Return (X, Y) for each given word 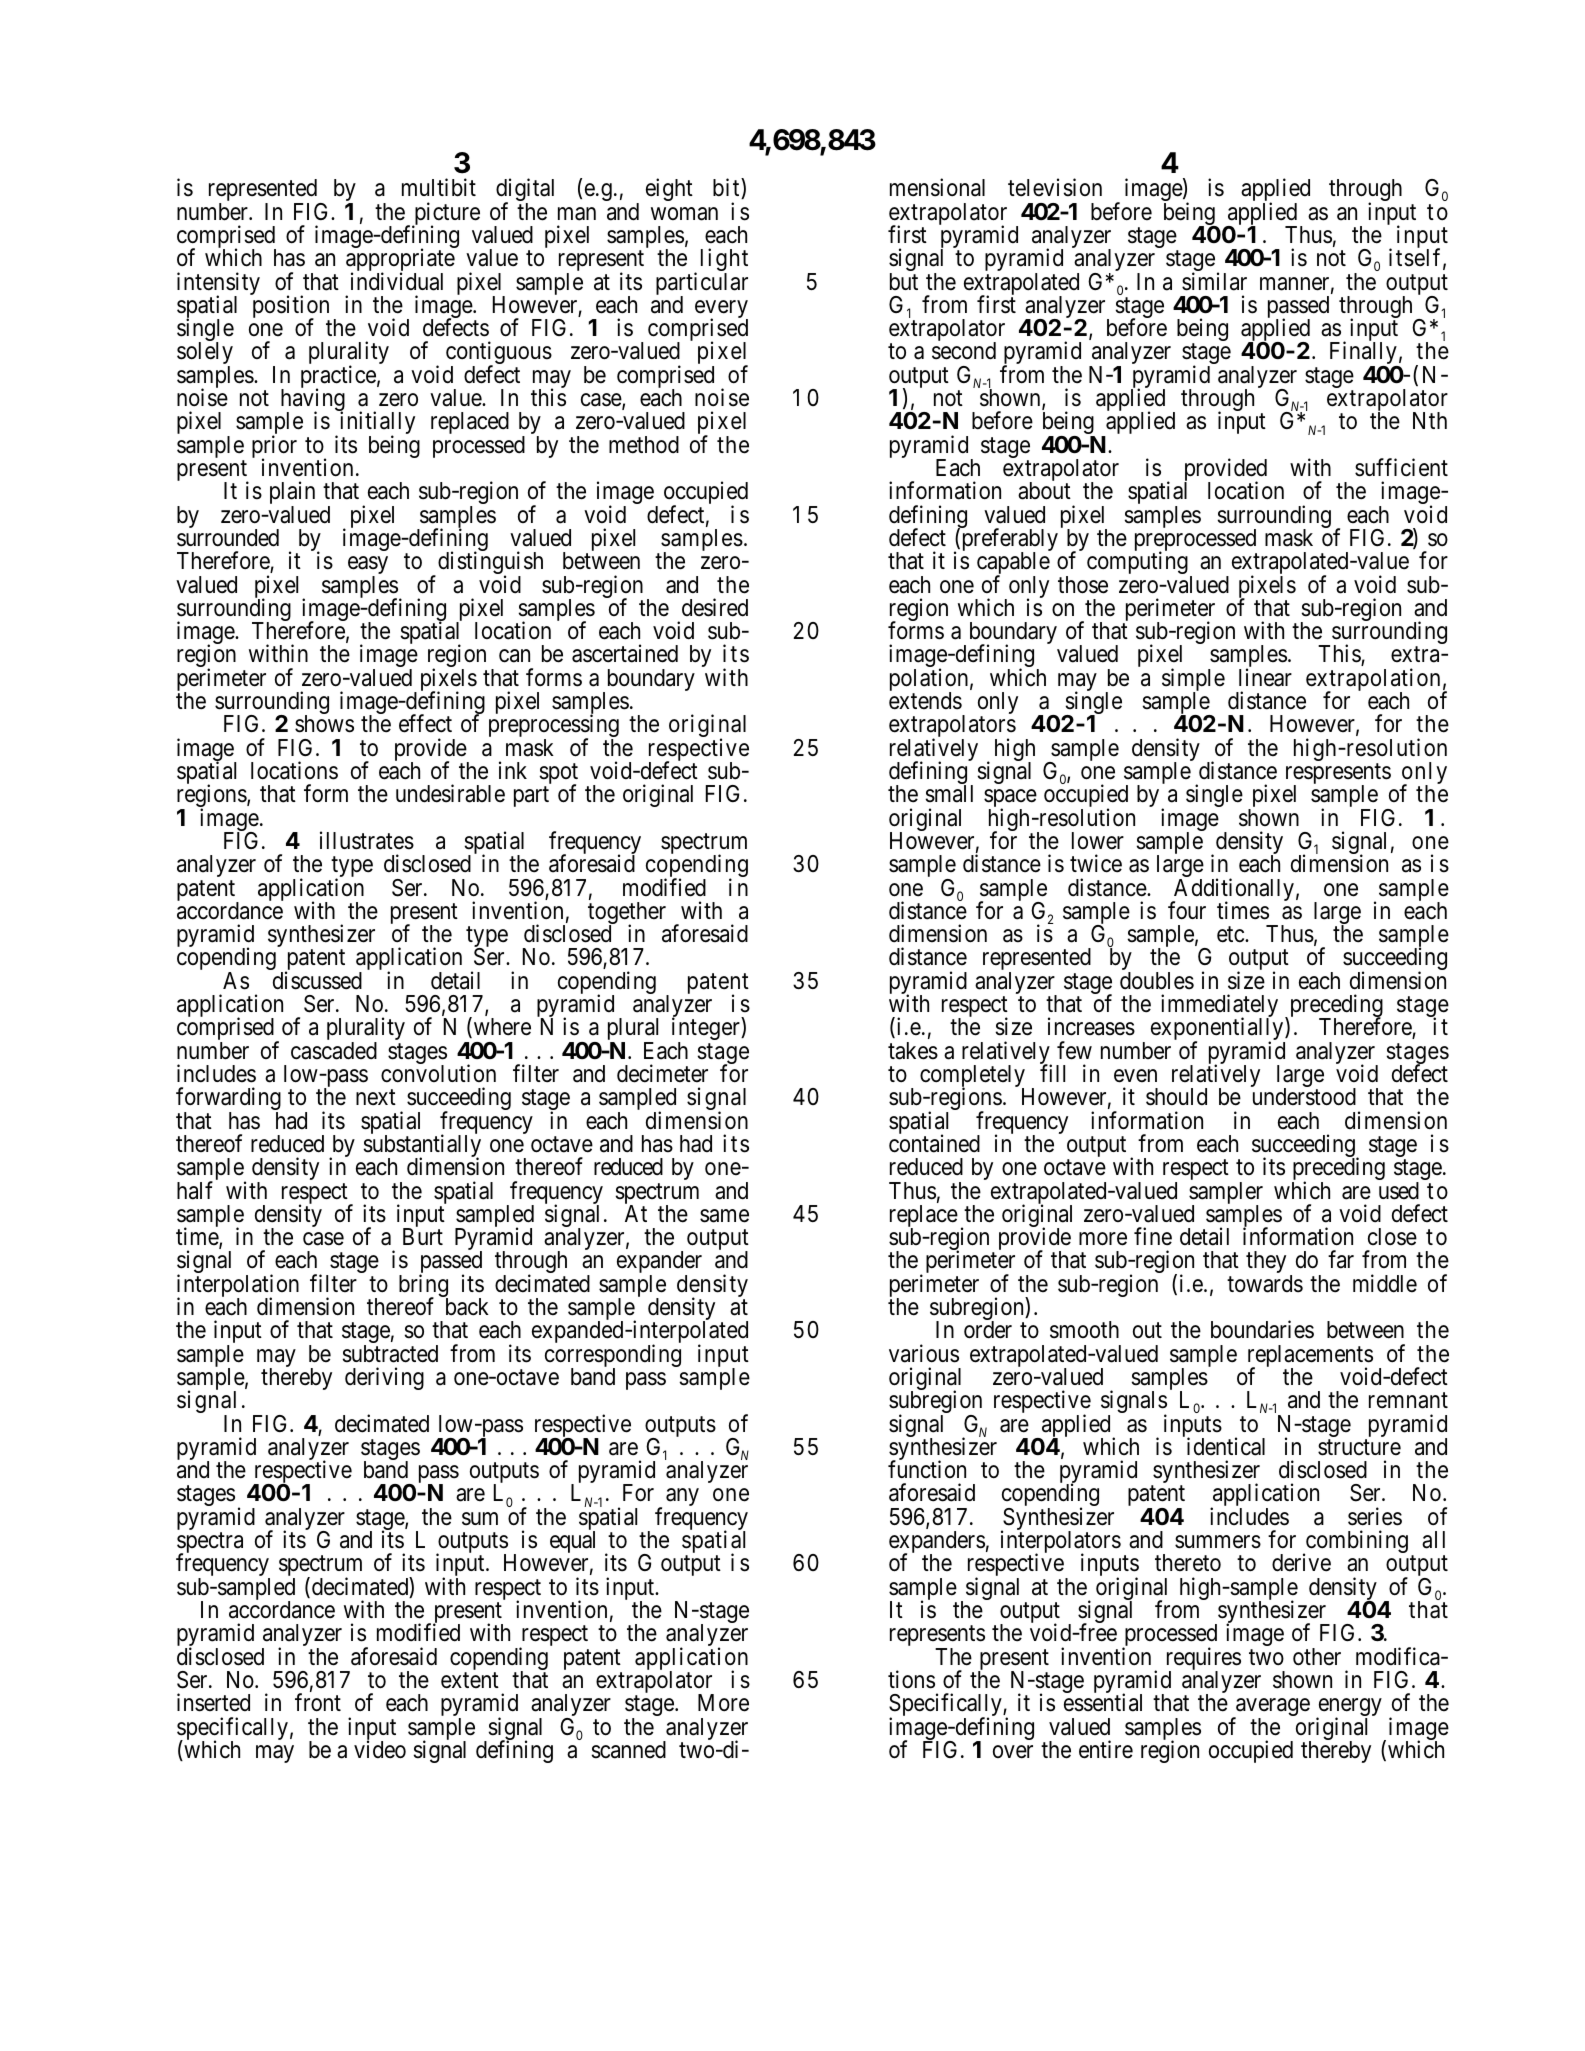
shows (324, 724)
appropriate (400, 261)
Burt (423, 1236)
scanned (628, 1750)
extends (925, 701)
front (318, 1702)
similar (1214, 281)
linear (1265, 677)
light (724, 261)
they (1266, 1262)
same (724, 1216)
